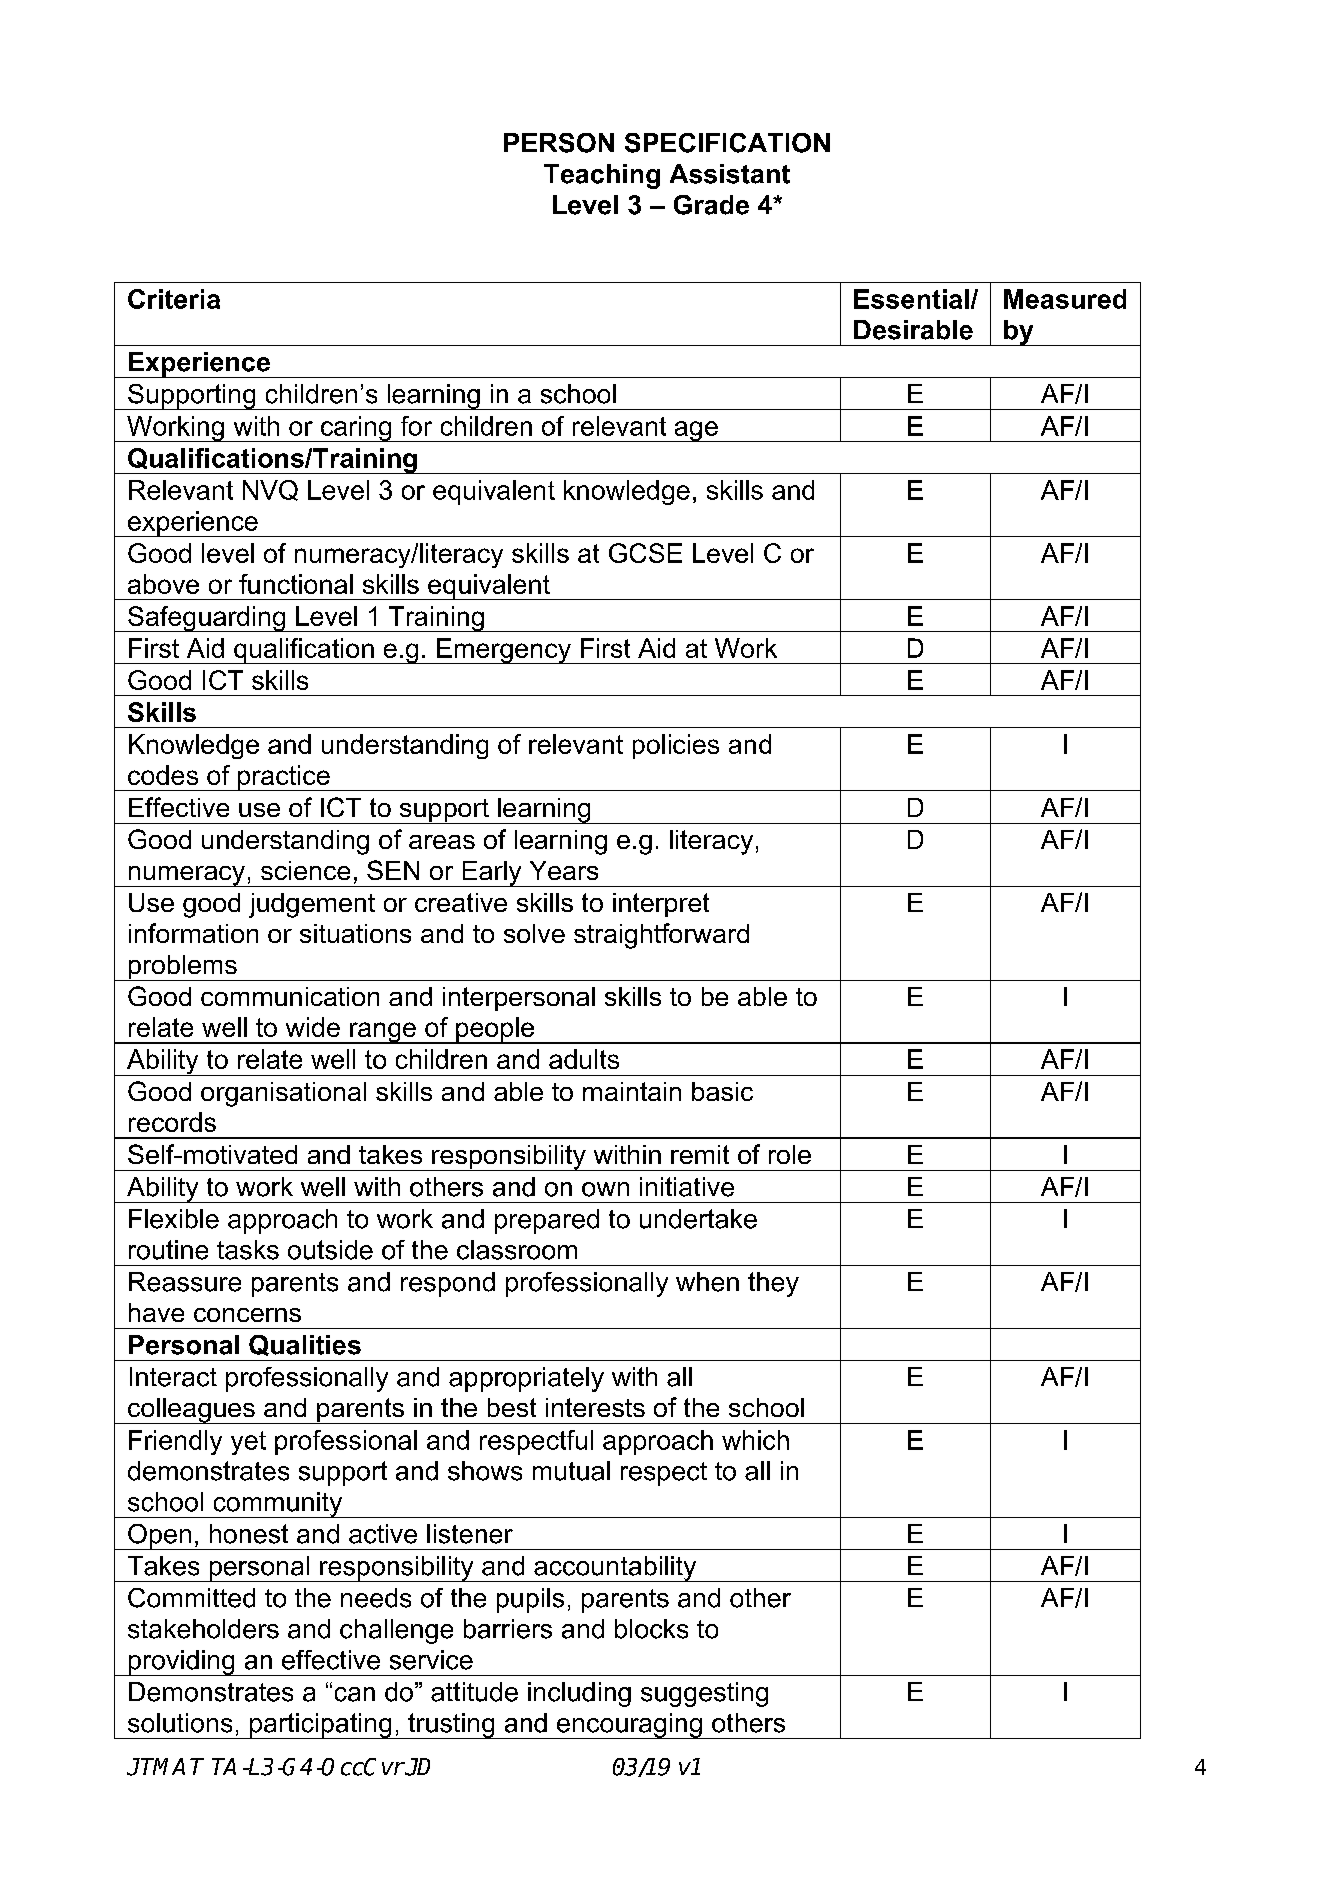 The height and width of the image is (1888, 1334). Describe the element at coordinates (676, 746) in the image. I see `policies` at that location.
